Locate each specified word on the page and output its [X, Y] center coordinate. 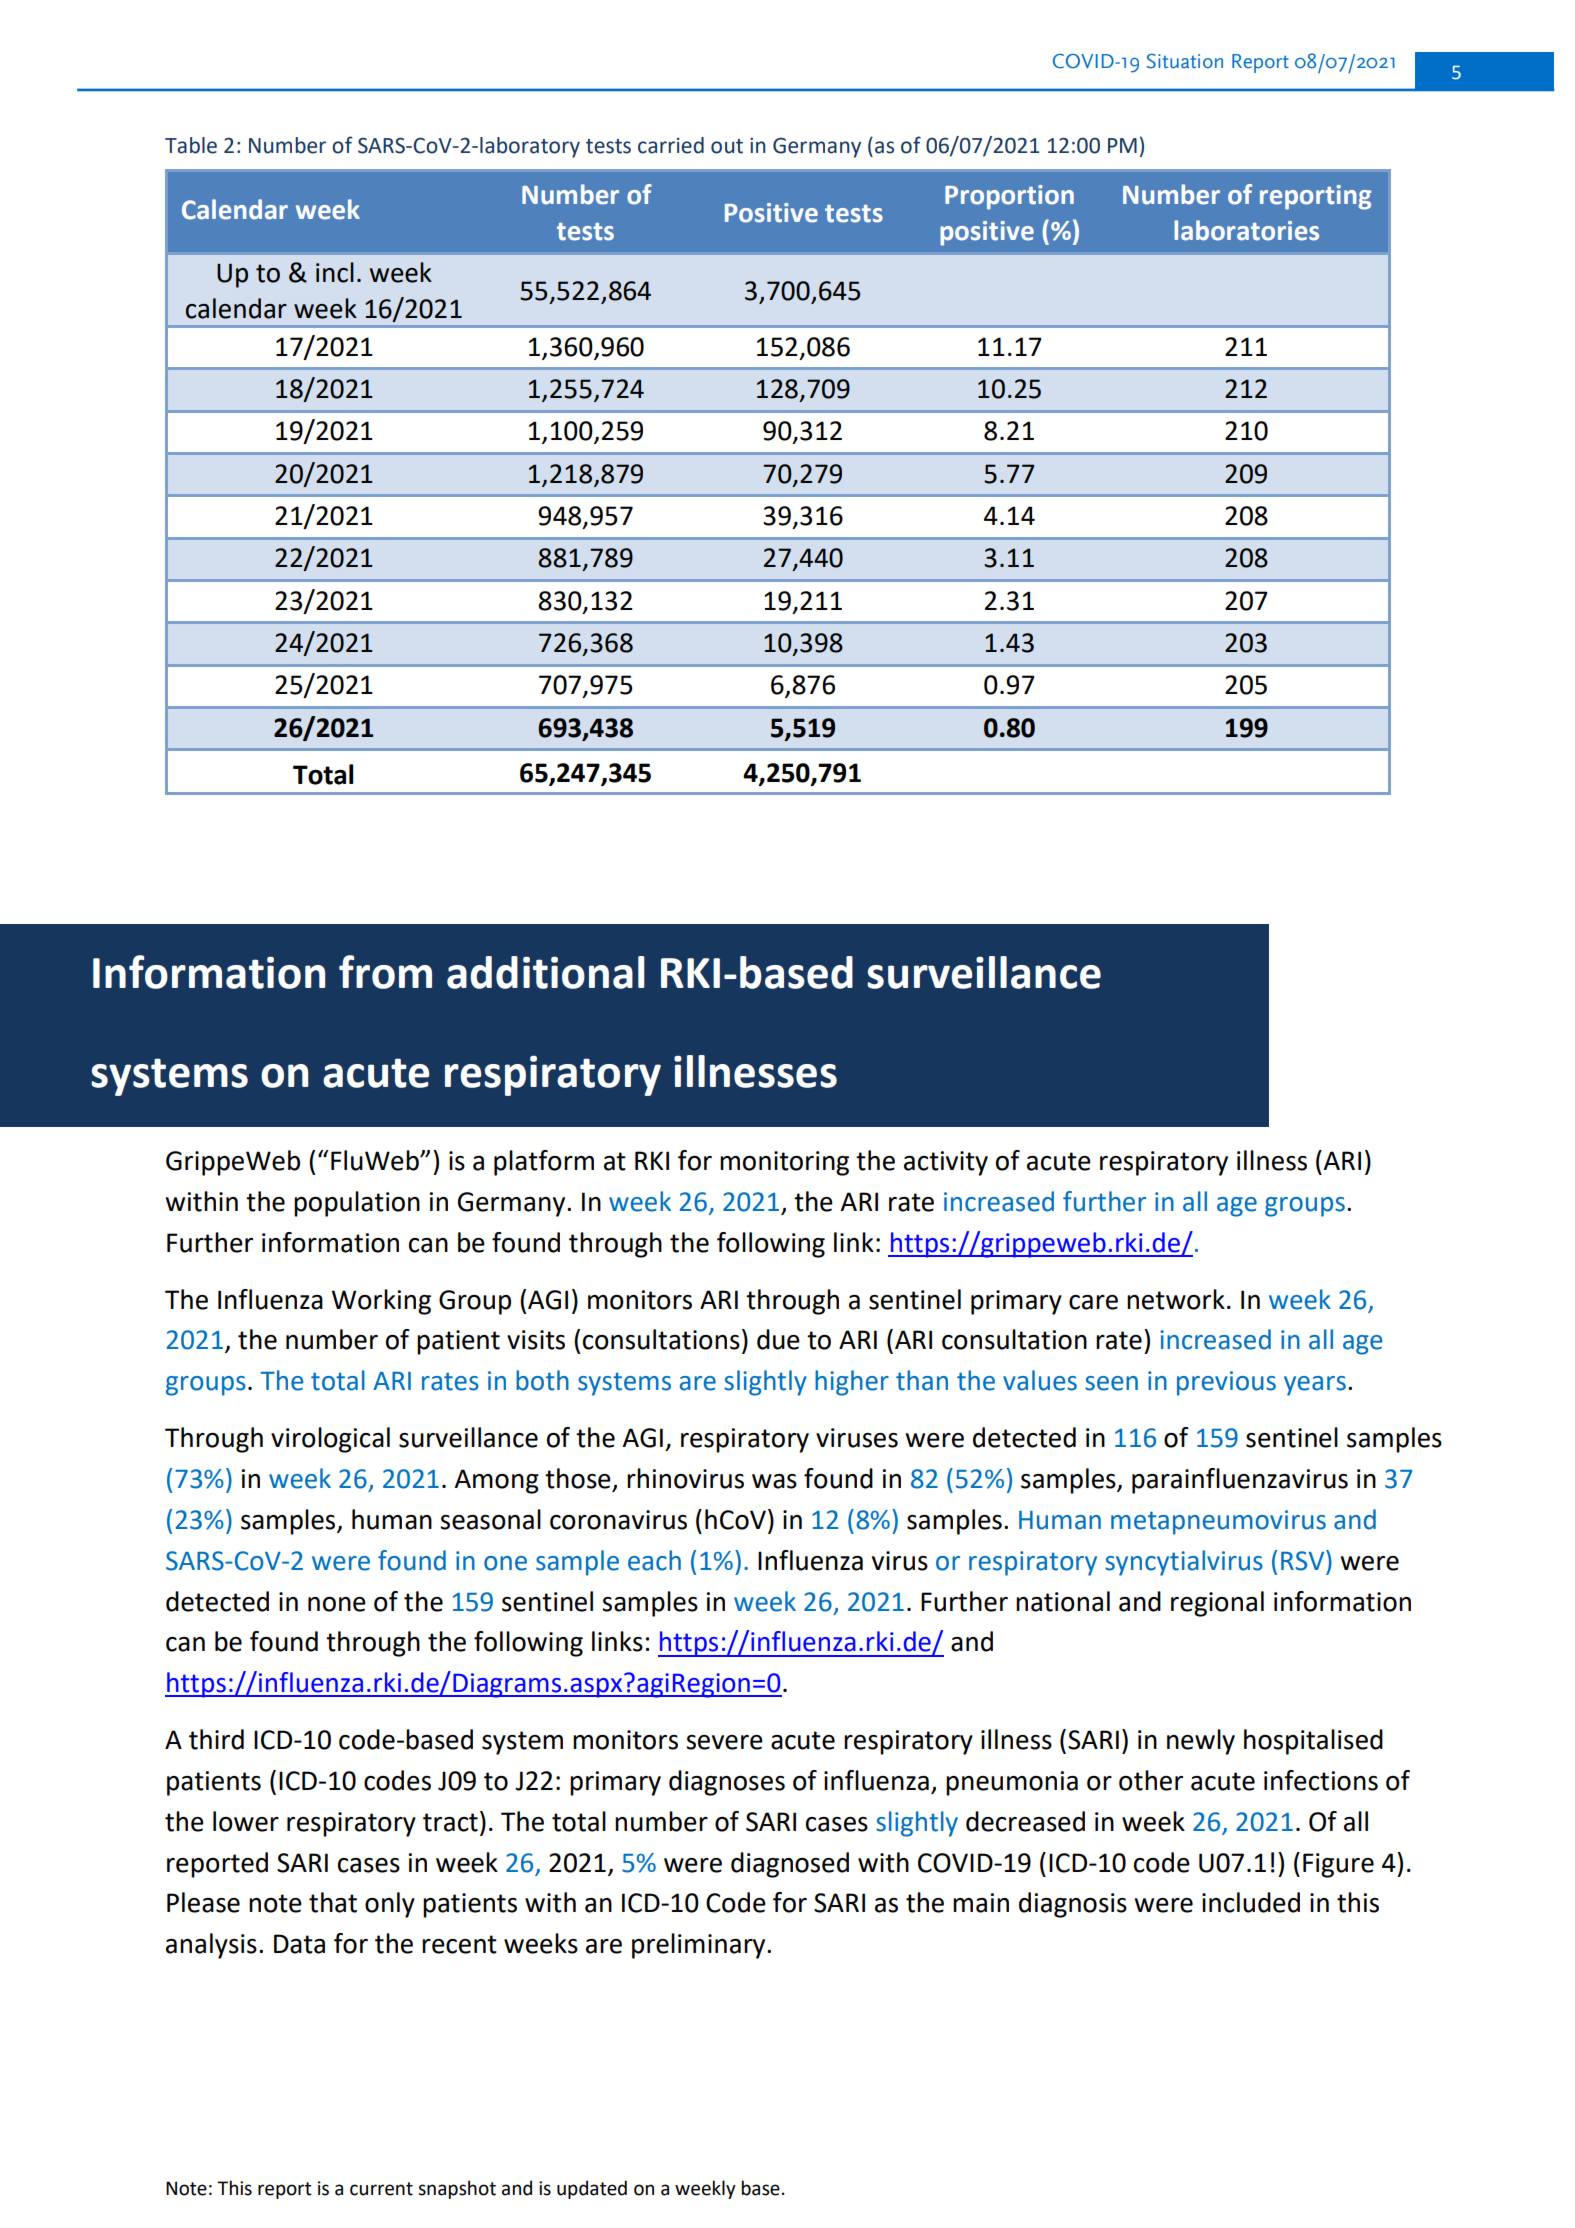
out [727, 146]
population [357, 1204]
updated [592, 2189]
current [381, 2189]
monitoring [784, 1163]
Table [191, 145]
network [1176, 1299]
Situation [1185, 61]
